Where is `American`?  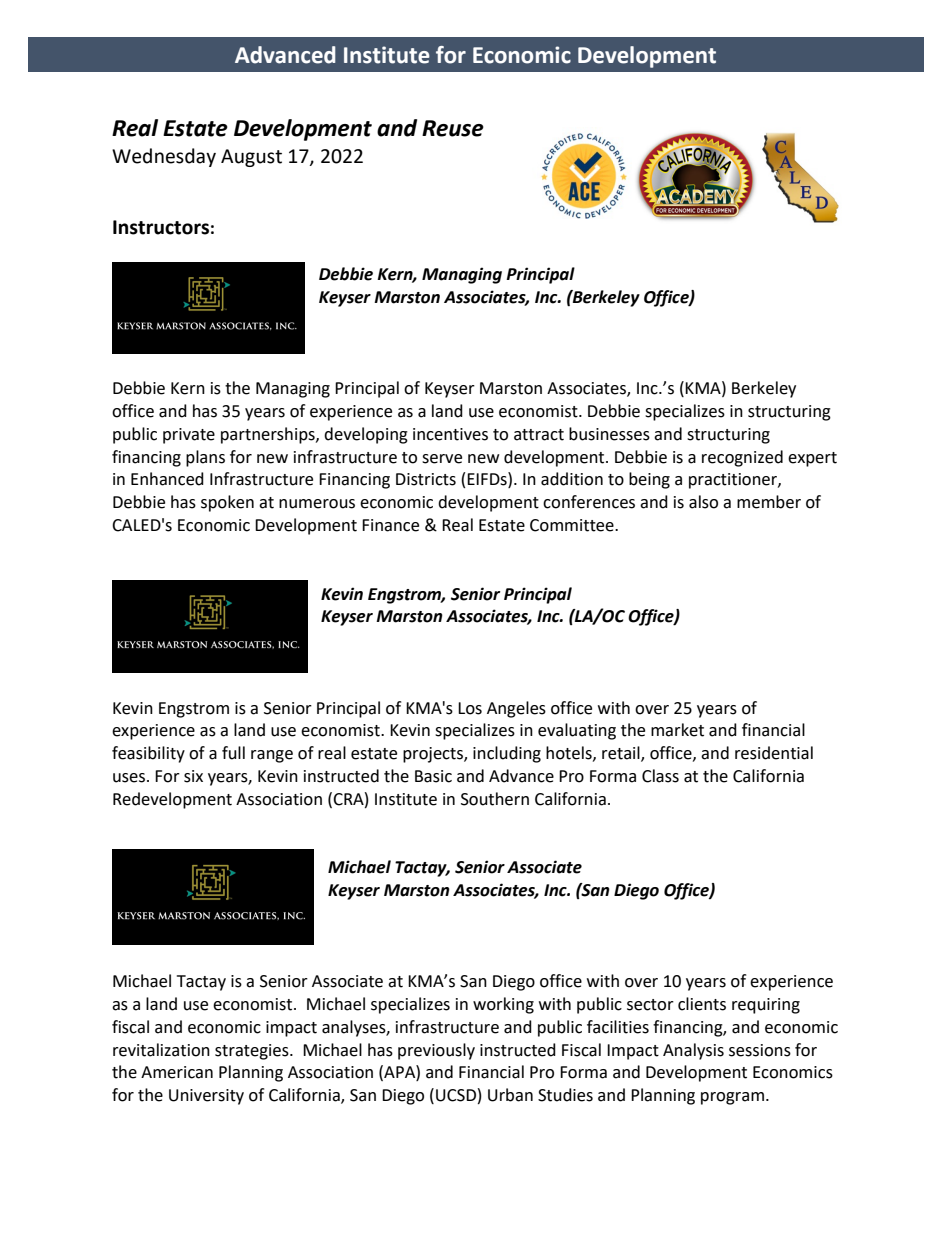
American is located at coordinates (177, 1072).
